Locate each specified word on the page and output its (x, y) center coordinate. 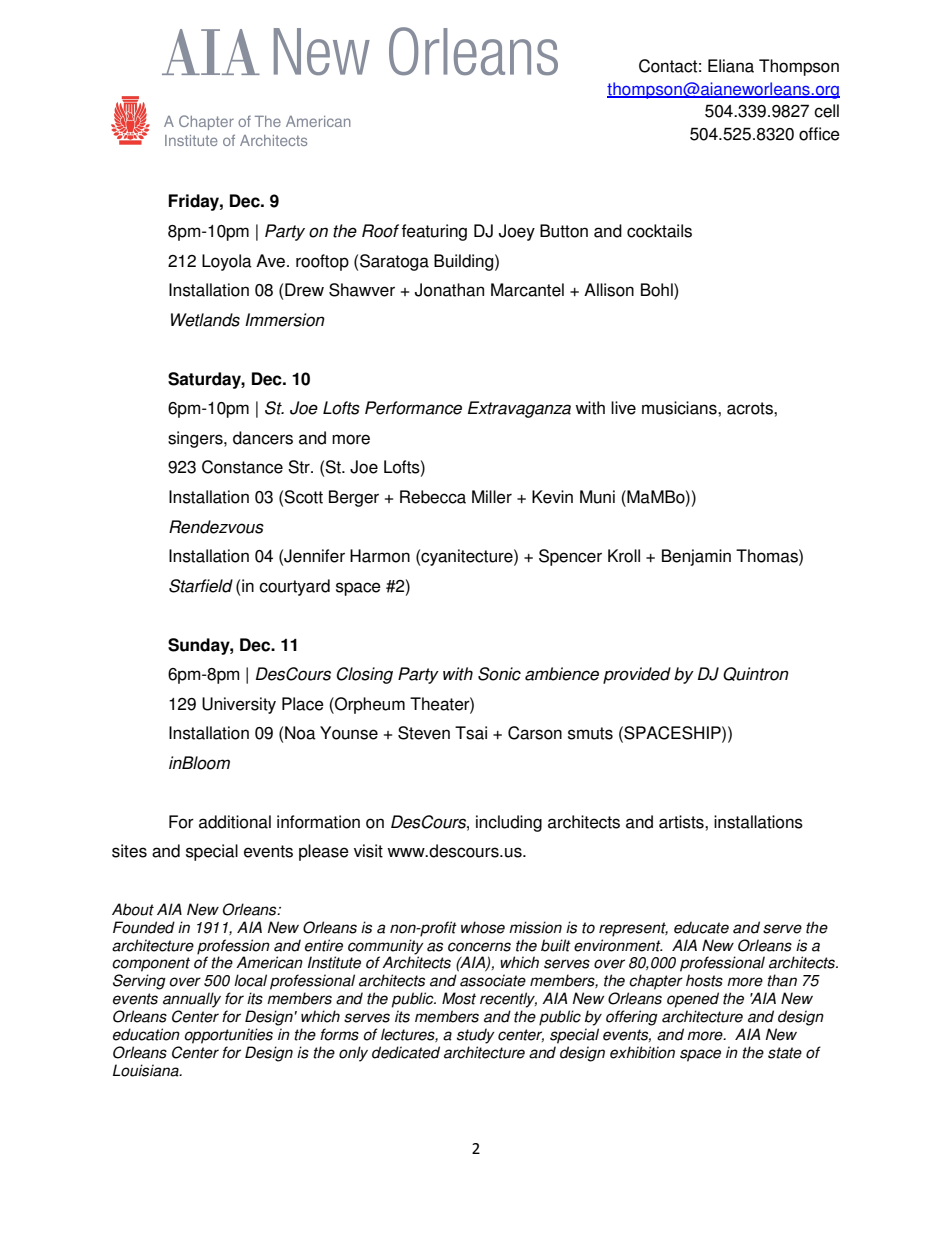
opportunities (228, 1036)
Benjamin (696, 557)
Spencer (570, 557)
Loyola (227, 262)
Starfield (201, 586)
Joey (517, 232)
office (819, 134)
